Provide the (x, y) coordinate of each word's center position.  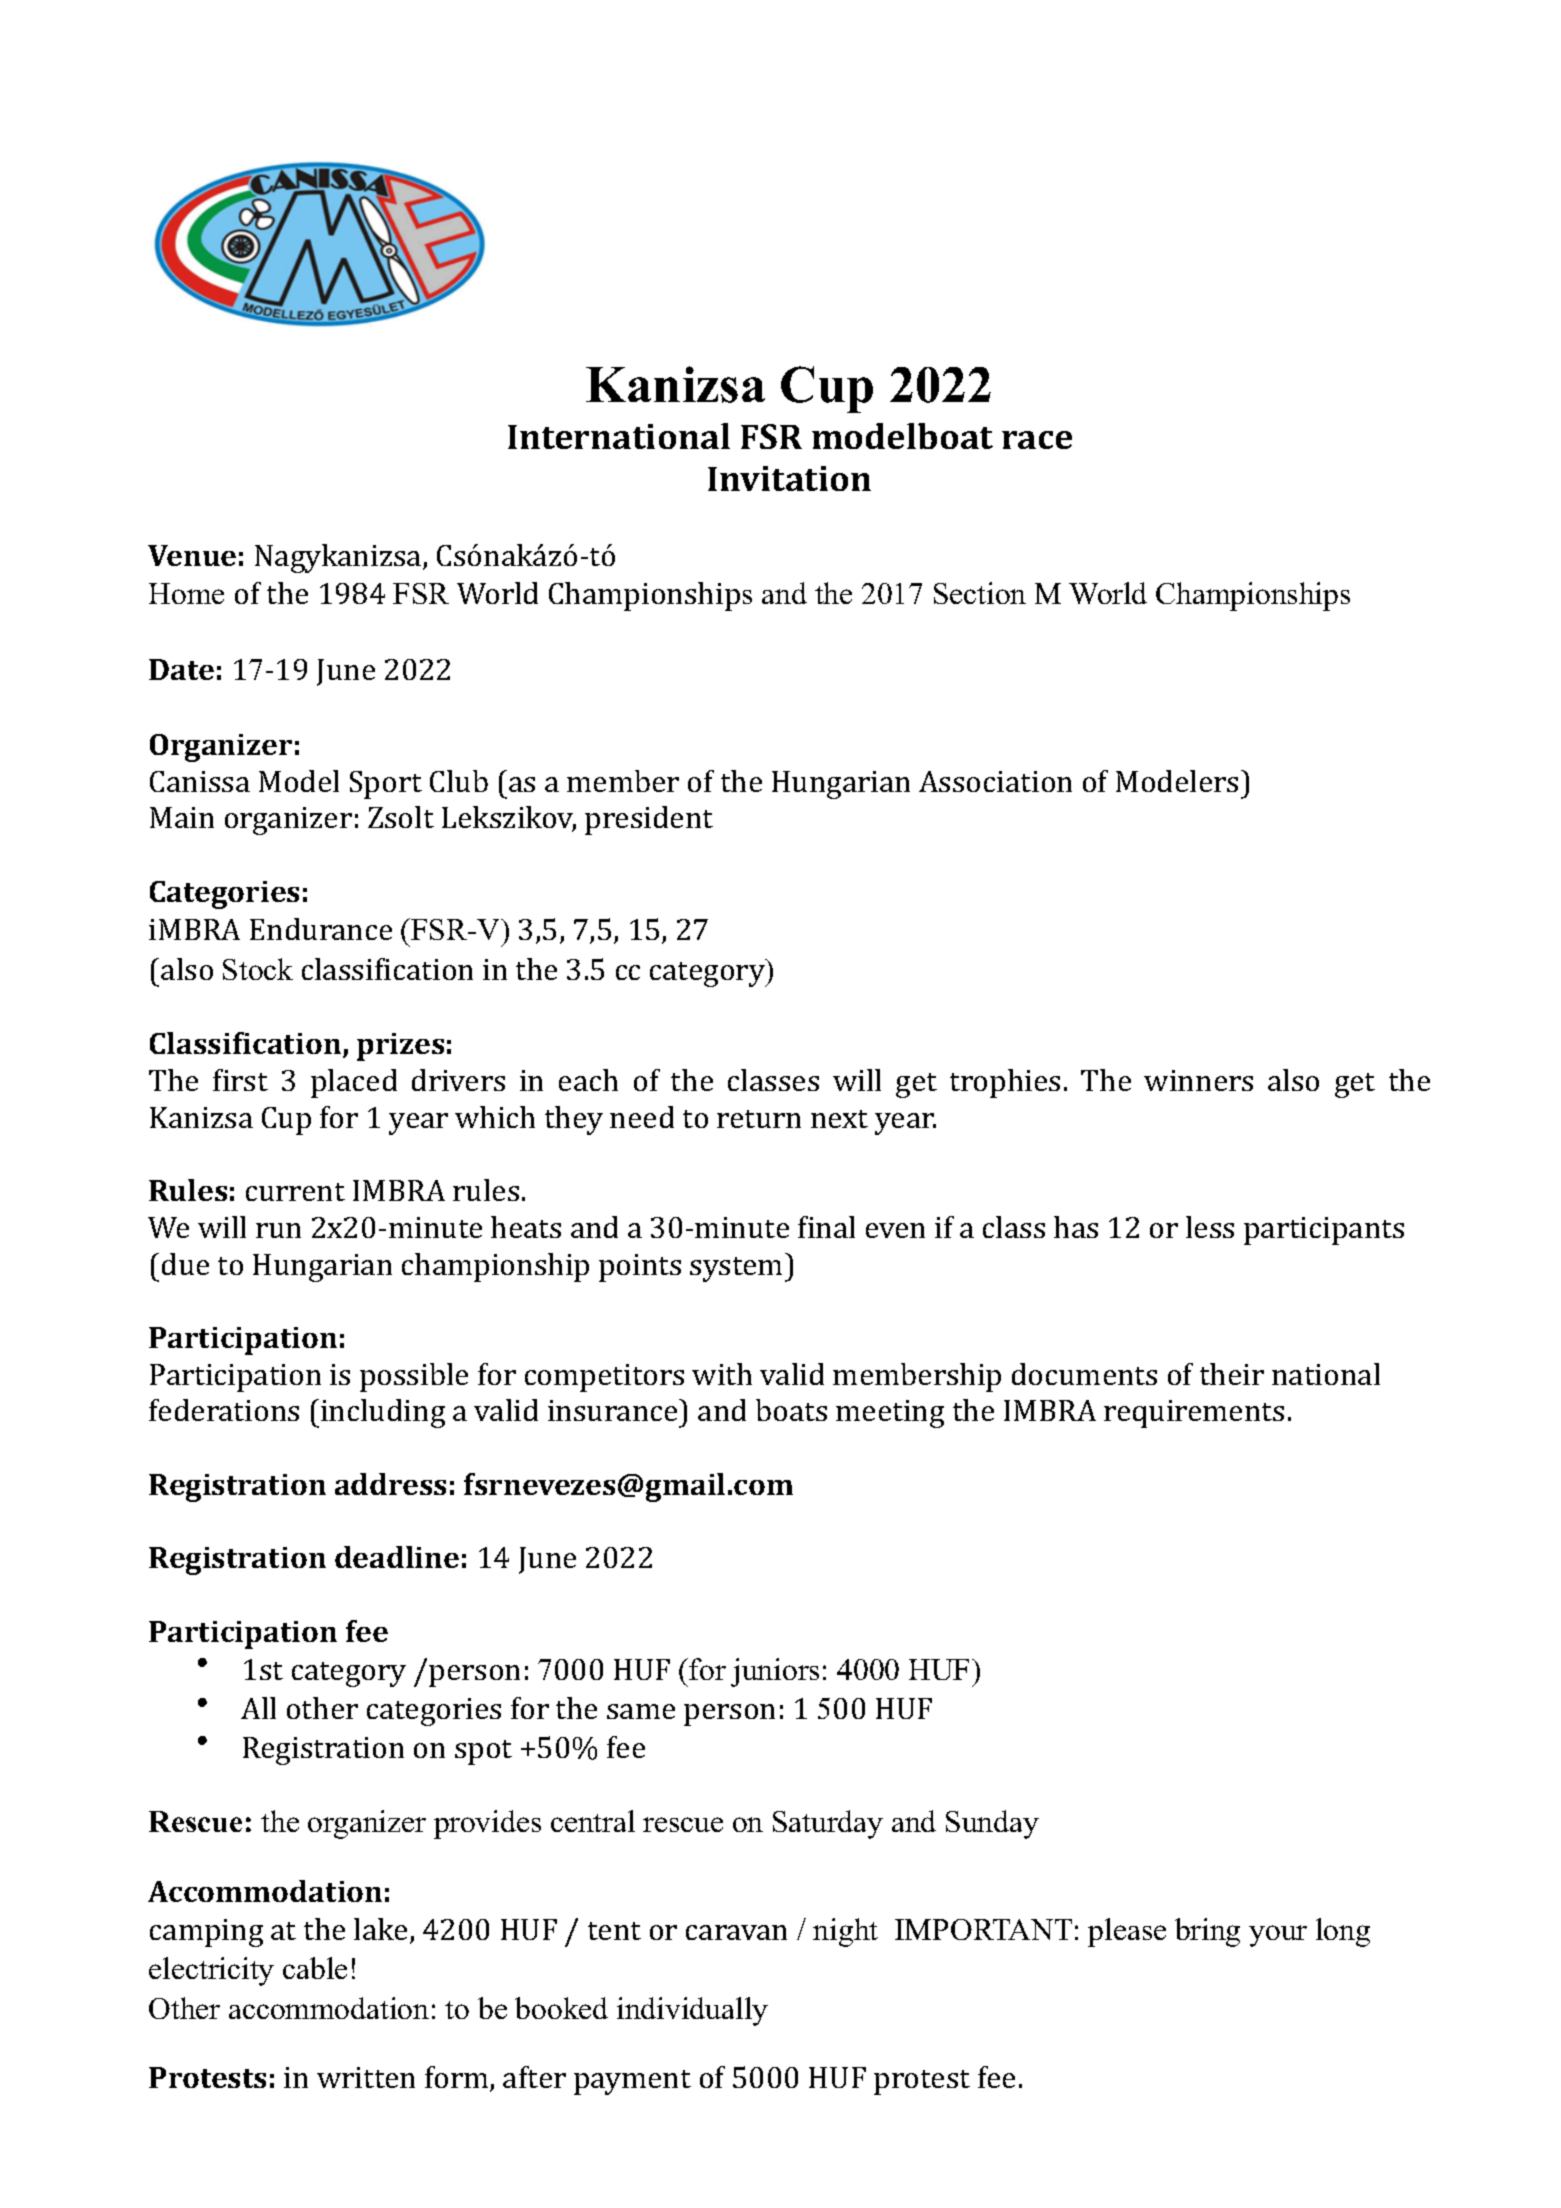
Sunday (992, 1824)
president (649, 820)
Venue (192, 555)
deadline (397, 1557)
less (1210, 1227)
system (738, 1269)
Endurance (321, 929)
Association (995, 781)
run (278, 1230)
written (366, 2077)
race (1037, 440)
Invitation (789, 478)
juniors (775, 1672)
